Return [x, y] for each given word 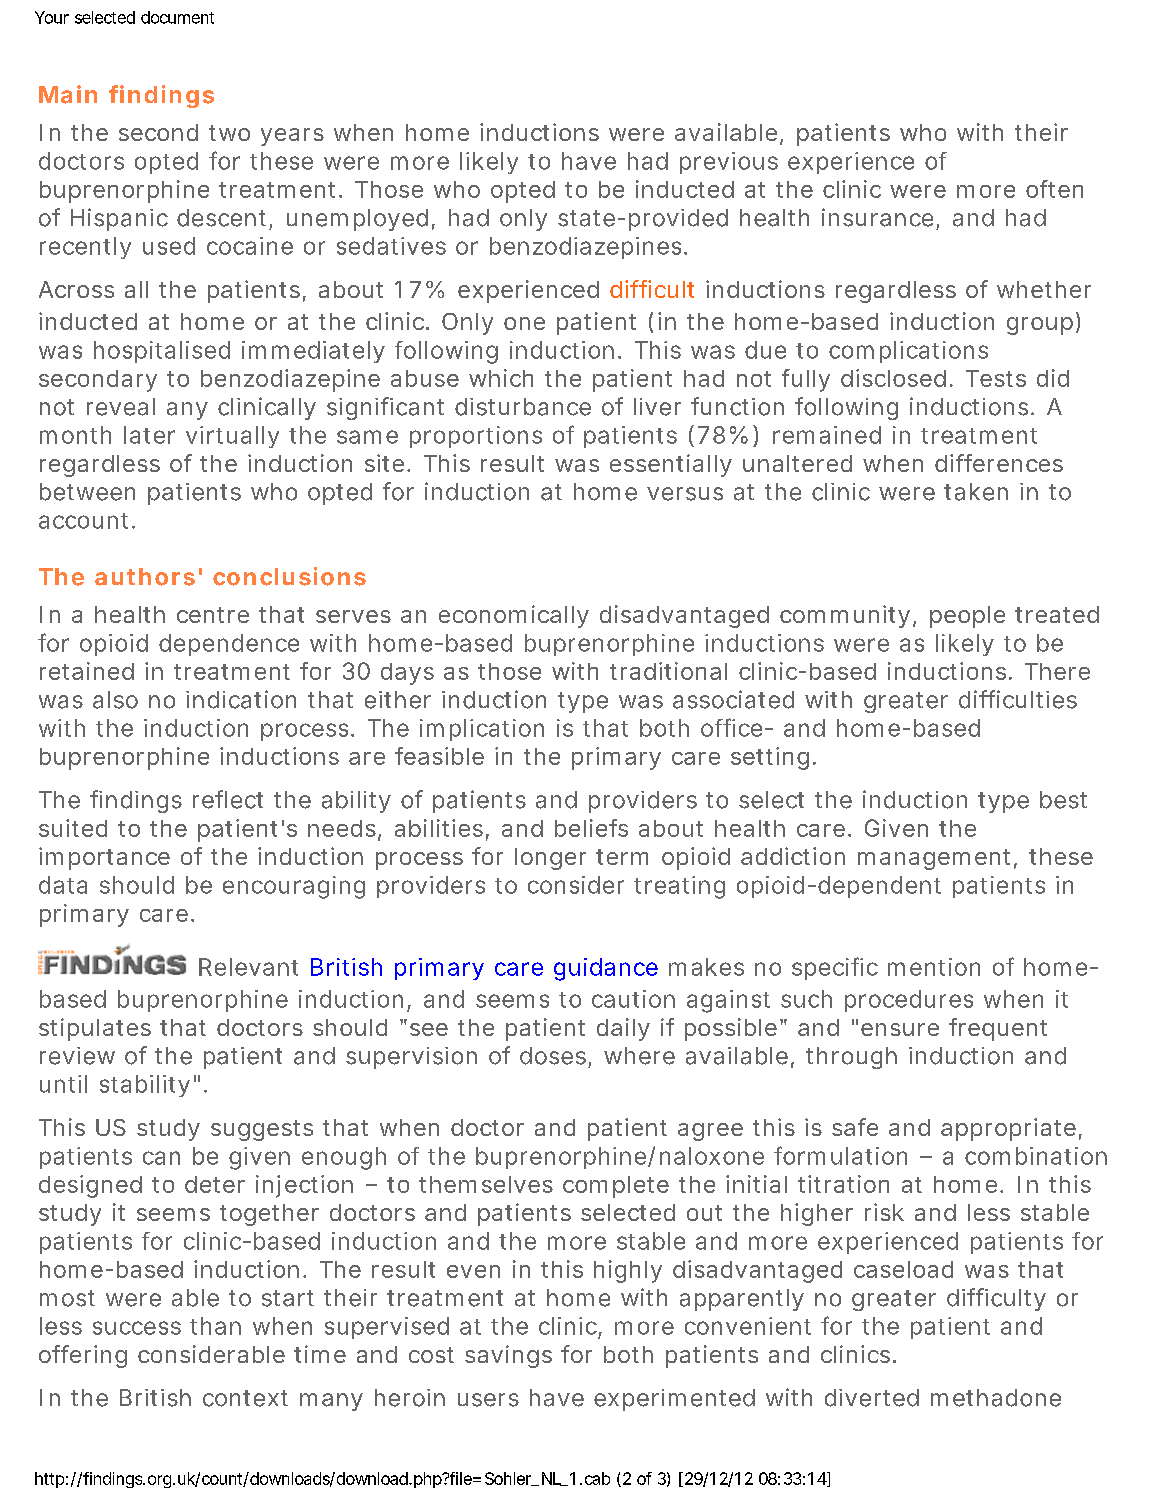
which [501, 378]
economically [514, 616]
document [177, 17]
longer [550, 859]
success [137, 1328]
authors [145, 577]
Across [76, 289]
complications [908, 352]
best [1063, 800]
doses [553, 1056]
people [967, 617]
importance [104, 858]
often [1054, 189]
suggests [262, 1130]
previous [729, 163]
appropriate [1008, 1129]
